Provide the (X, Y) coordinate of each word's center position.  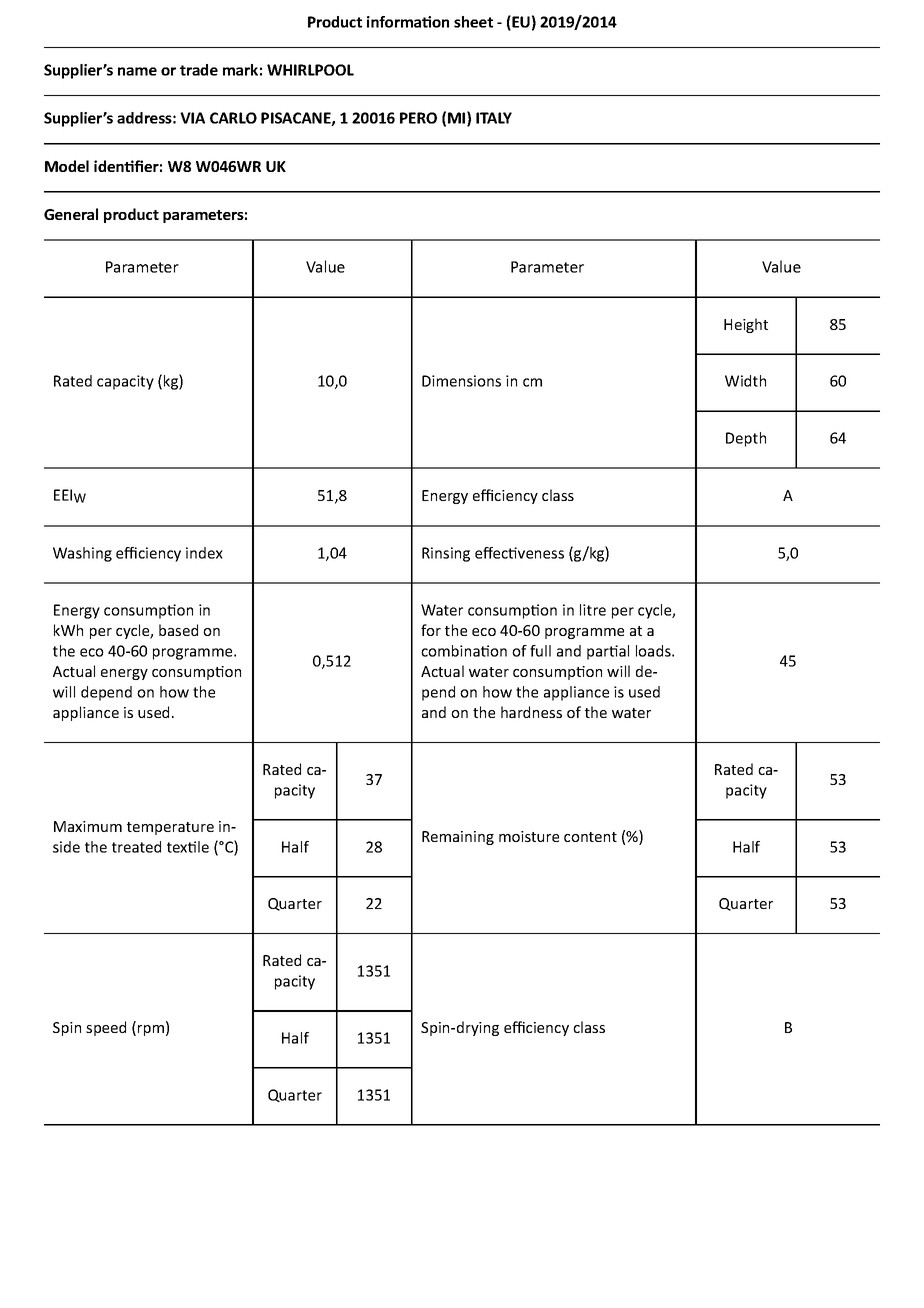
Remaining (458, 838)
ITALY (494, 118)
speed (106, 1028)
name (137, 71)
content (590, 837)
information (408, 22)
